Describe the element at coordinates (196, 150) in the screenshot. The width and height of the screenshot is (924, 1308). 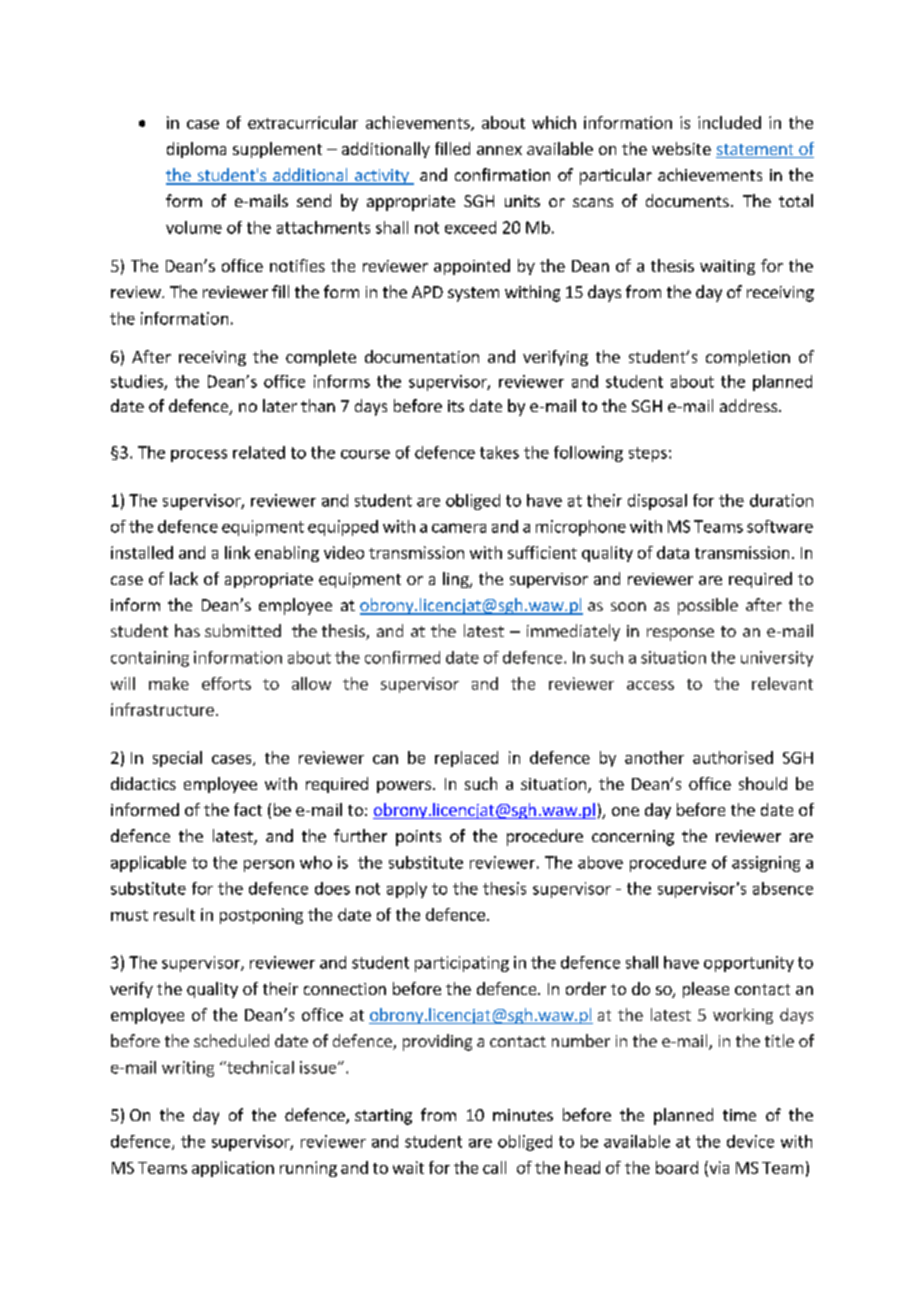
I see `diploma` at that location.
